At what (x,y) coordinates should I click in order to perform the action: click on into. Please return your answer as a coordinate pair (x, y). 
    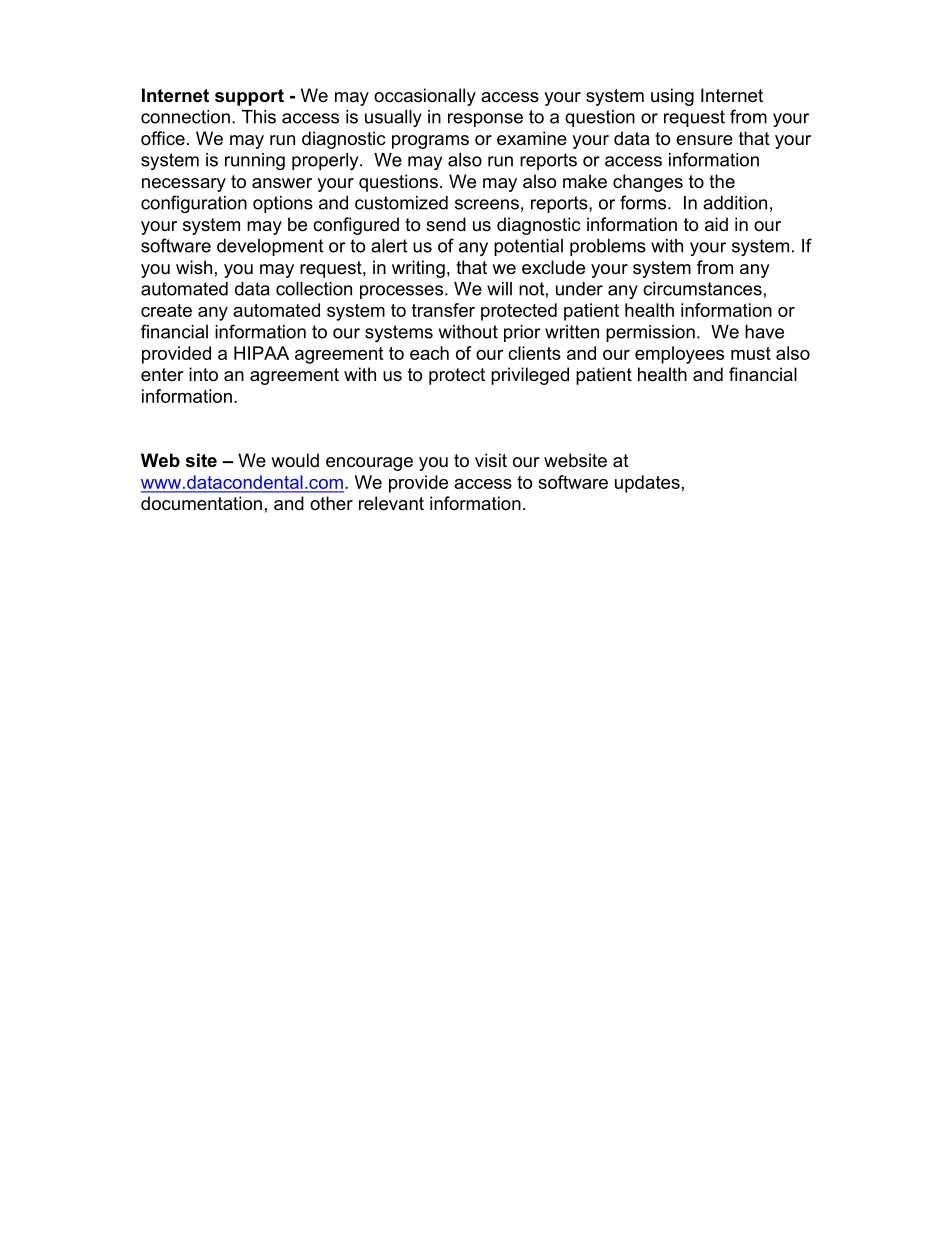
    Looking at the image, I should click on (203, 374).
